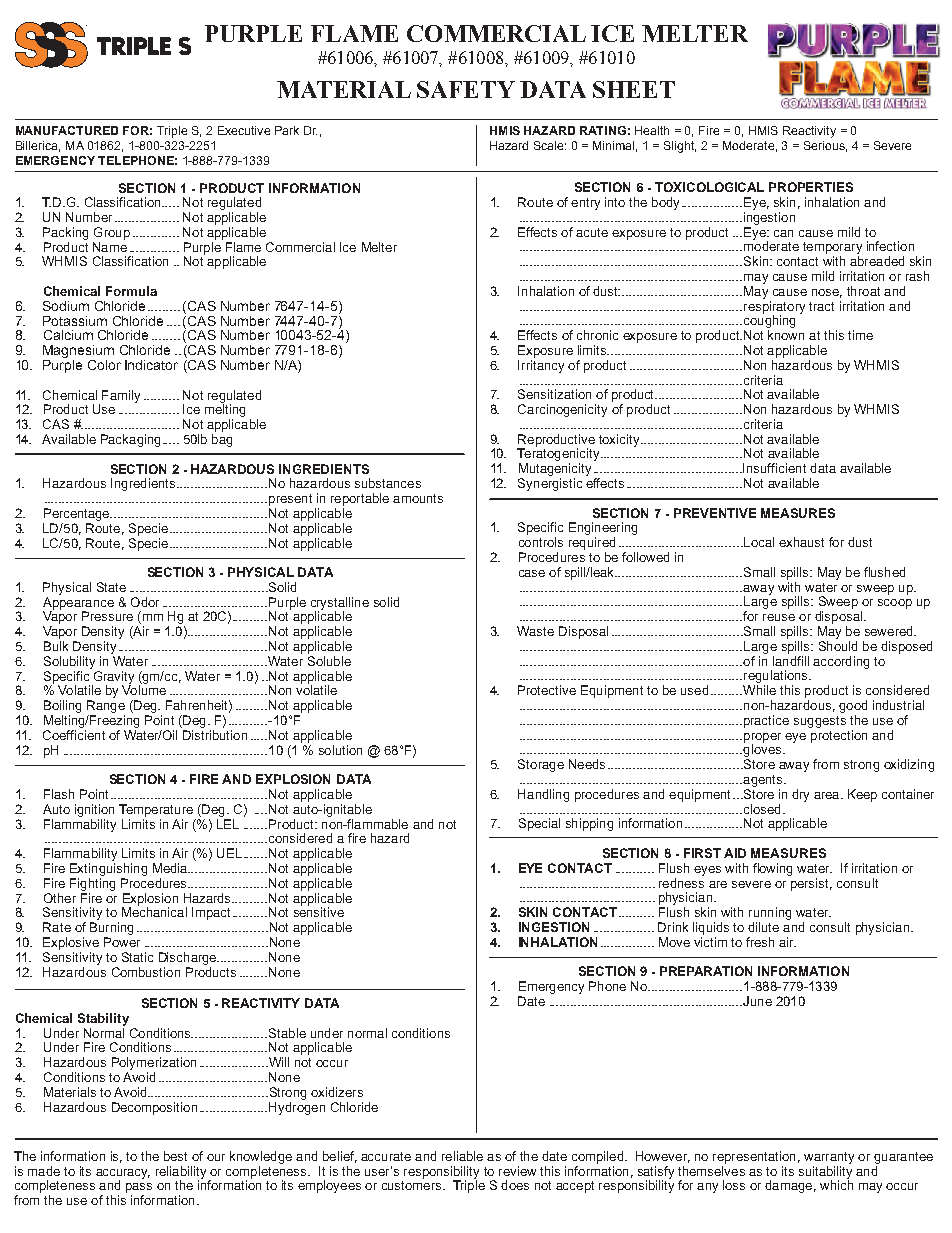 This screenshot has width=952, height=1233. I want to click on sensitive, so click(319, 911).
